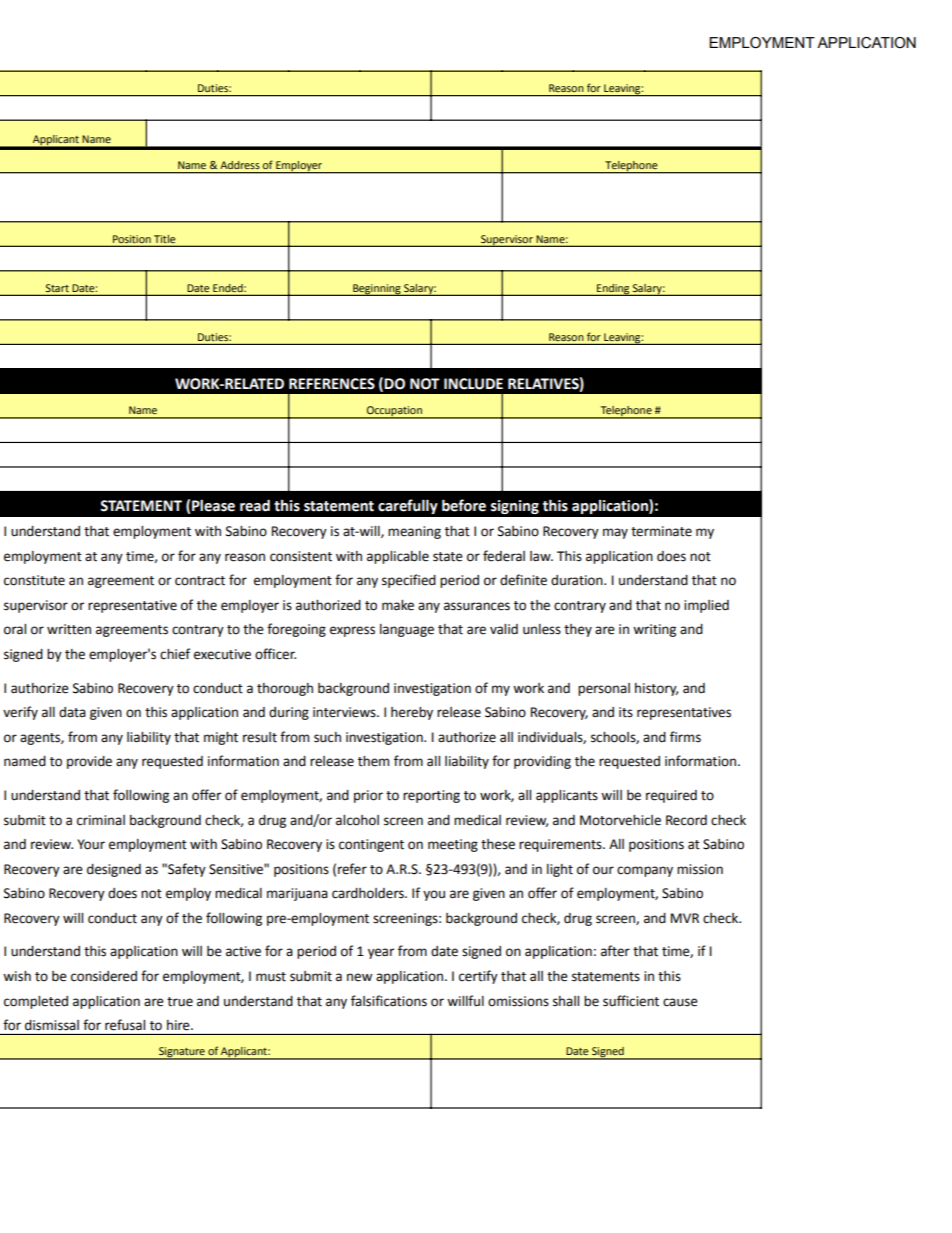 This document has width=952, height=1233. What do you see at coordinates (359, 977) in the document?
I see `new` at bounding box center [359, 977].
